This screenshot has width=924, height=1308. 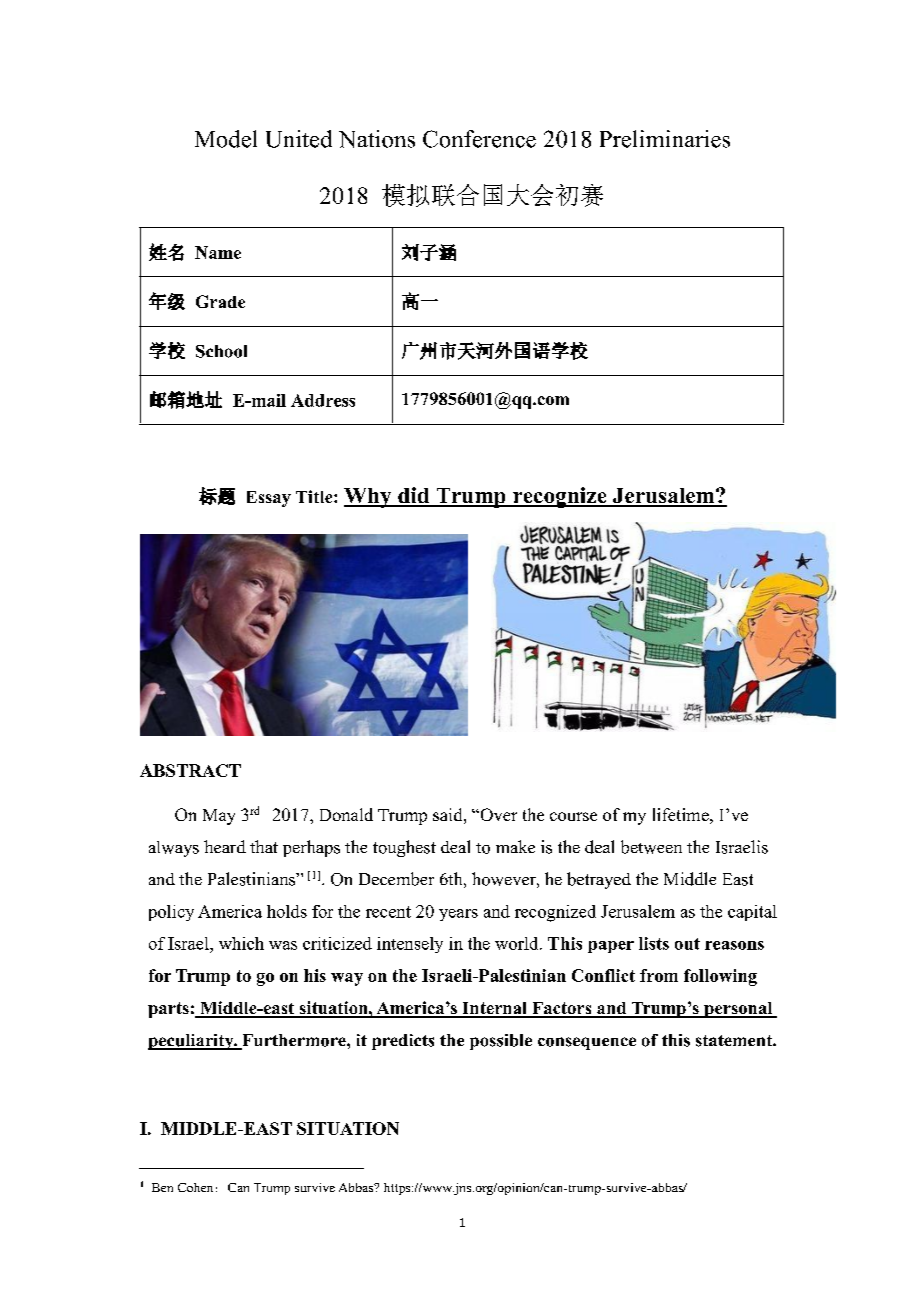 I want to click on Conference, so click(x=479, y=139).
